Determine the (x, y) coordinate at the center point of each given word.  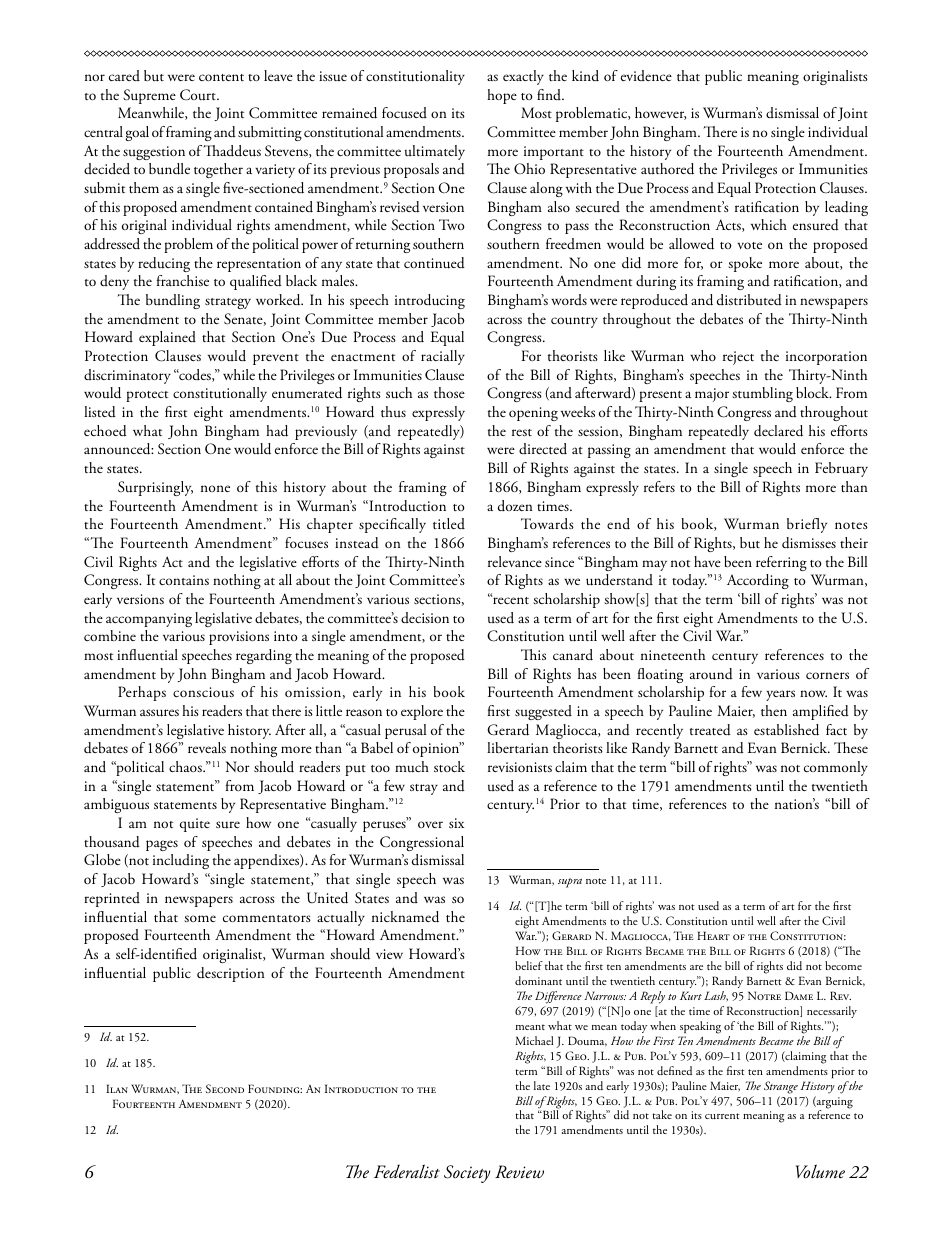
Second (225, 1088)
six (456, 823)
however (660, 113)
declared (778, 431)
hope (502, 96)
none (215, 488)
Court (199, 95)
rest (522, 432)
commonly (836, 768)
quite (195, 825)
